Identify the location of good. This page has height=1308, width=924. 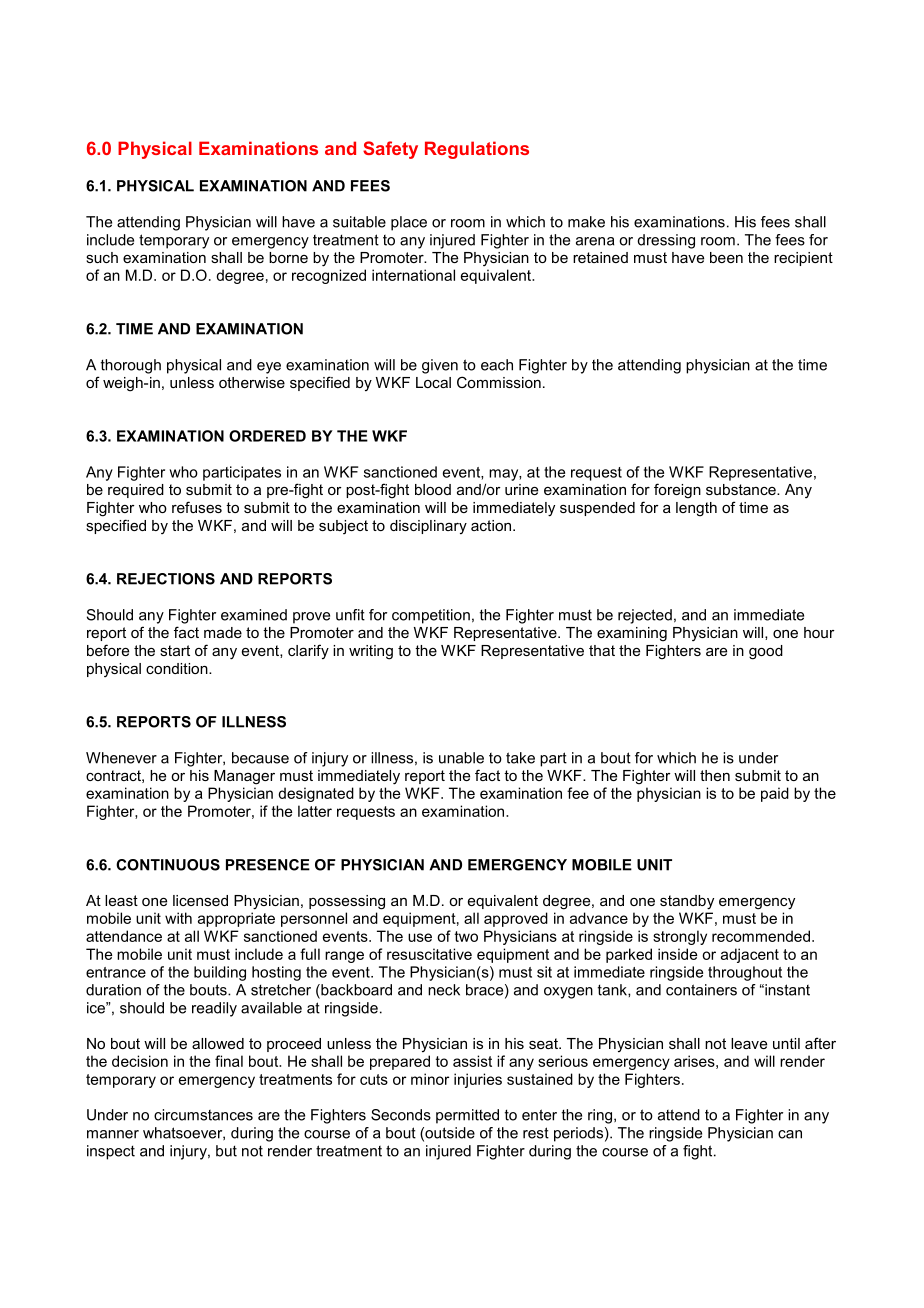
(766, 652).
